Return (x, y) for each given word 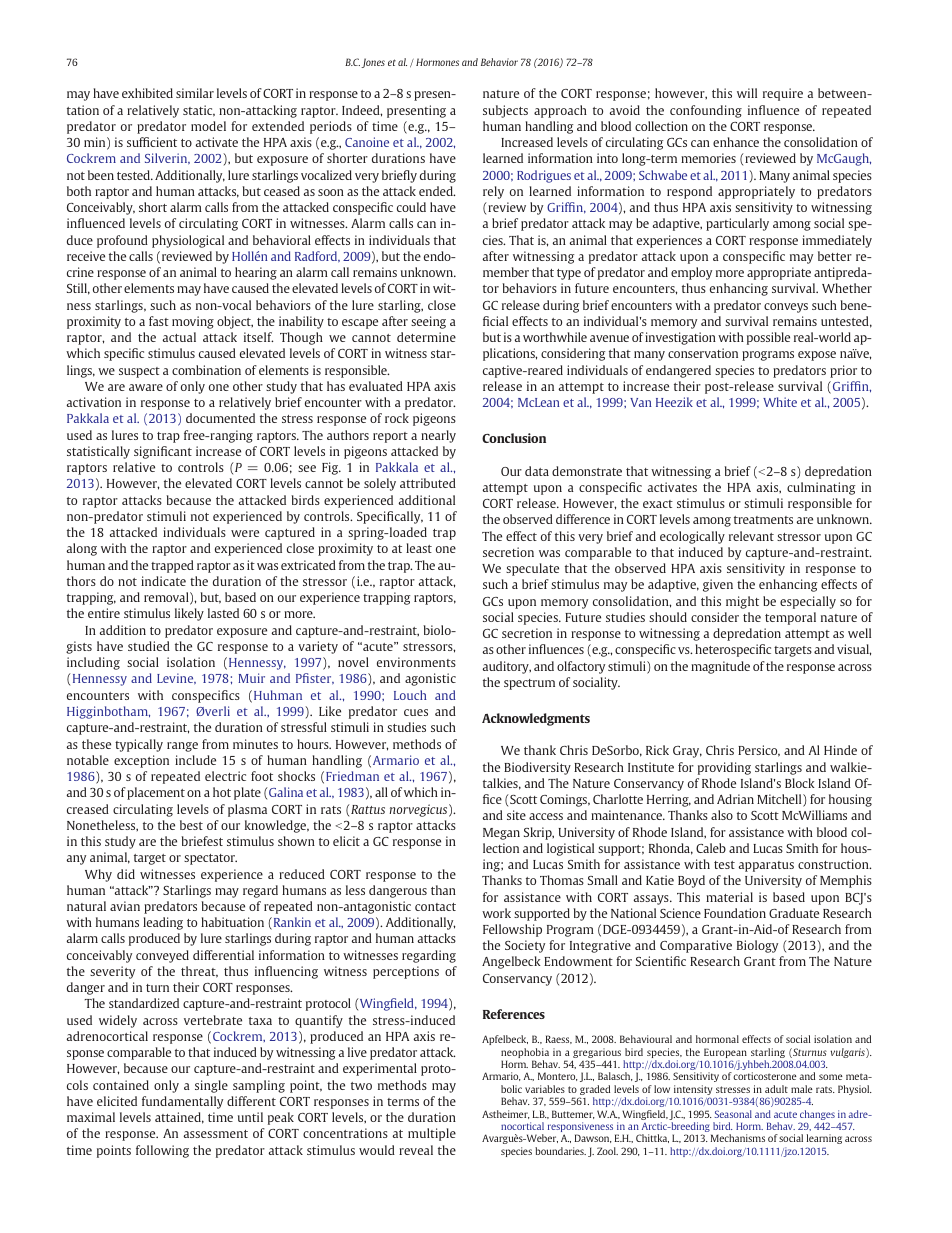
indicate (163, 581)
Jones (373, 63)
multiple (432, 1134)
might (742, 602)
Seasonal (733, 1114)
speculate (532, 569)
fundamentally (182, 1102)
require (783, 94)
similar (195, 93)
